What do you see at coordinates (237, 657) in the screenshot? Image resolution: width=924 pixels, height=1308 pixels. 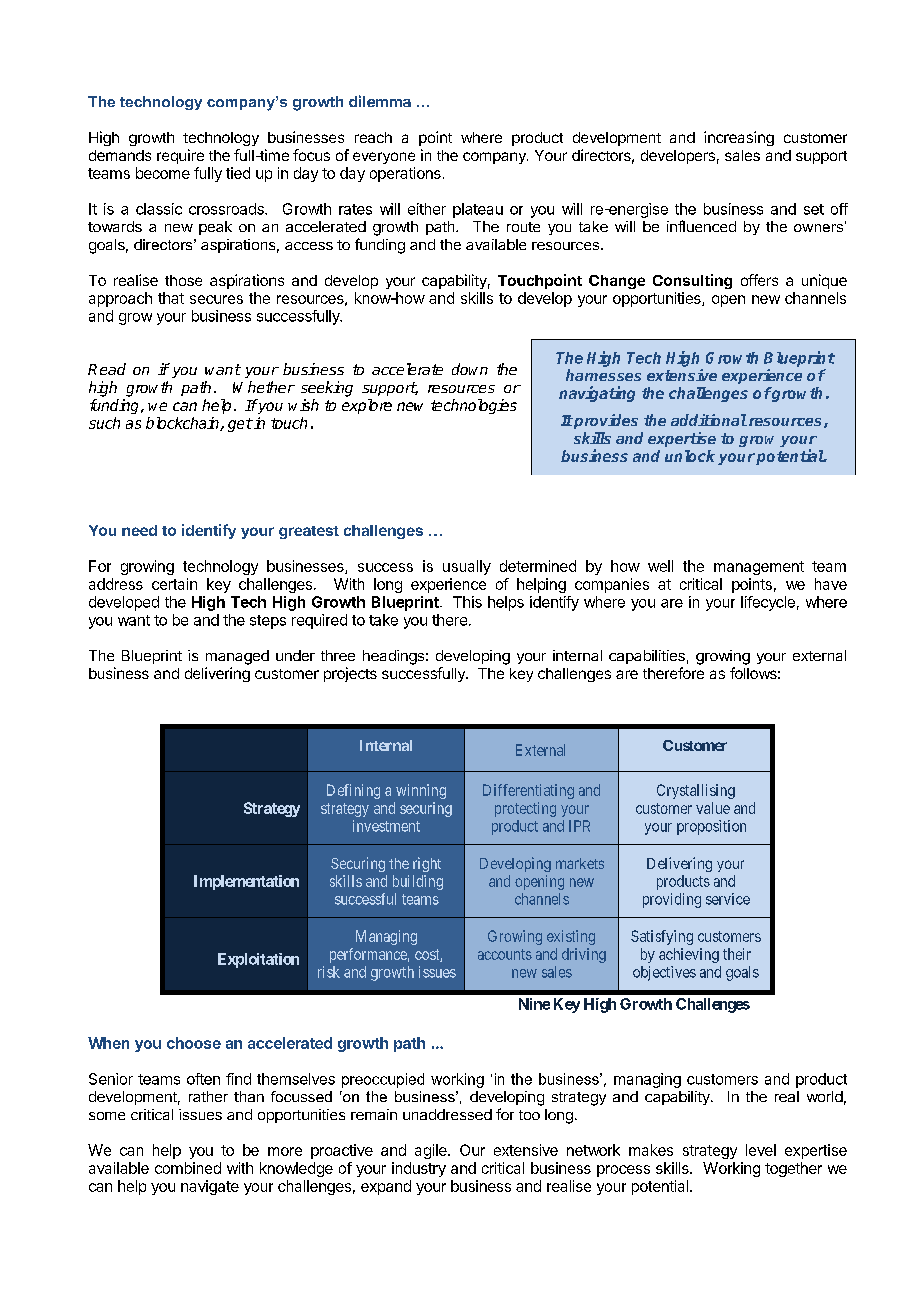 I see `managed` at bounding box center [237, 657].
